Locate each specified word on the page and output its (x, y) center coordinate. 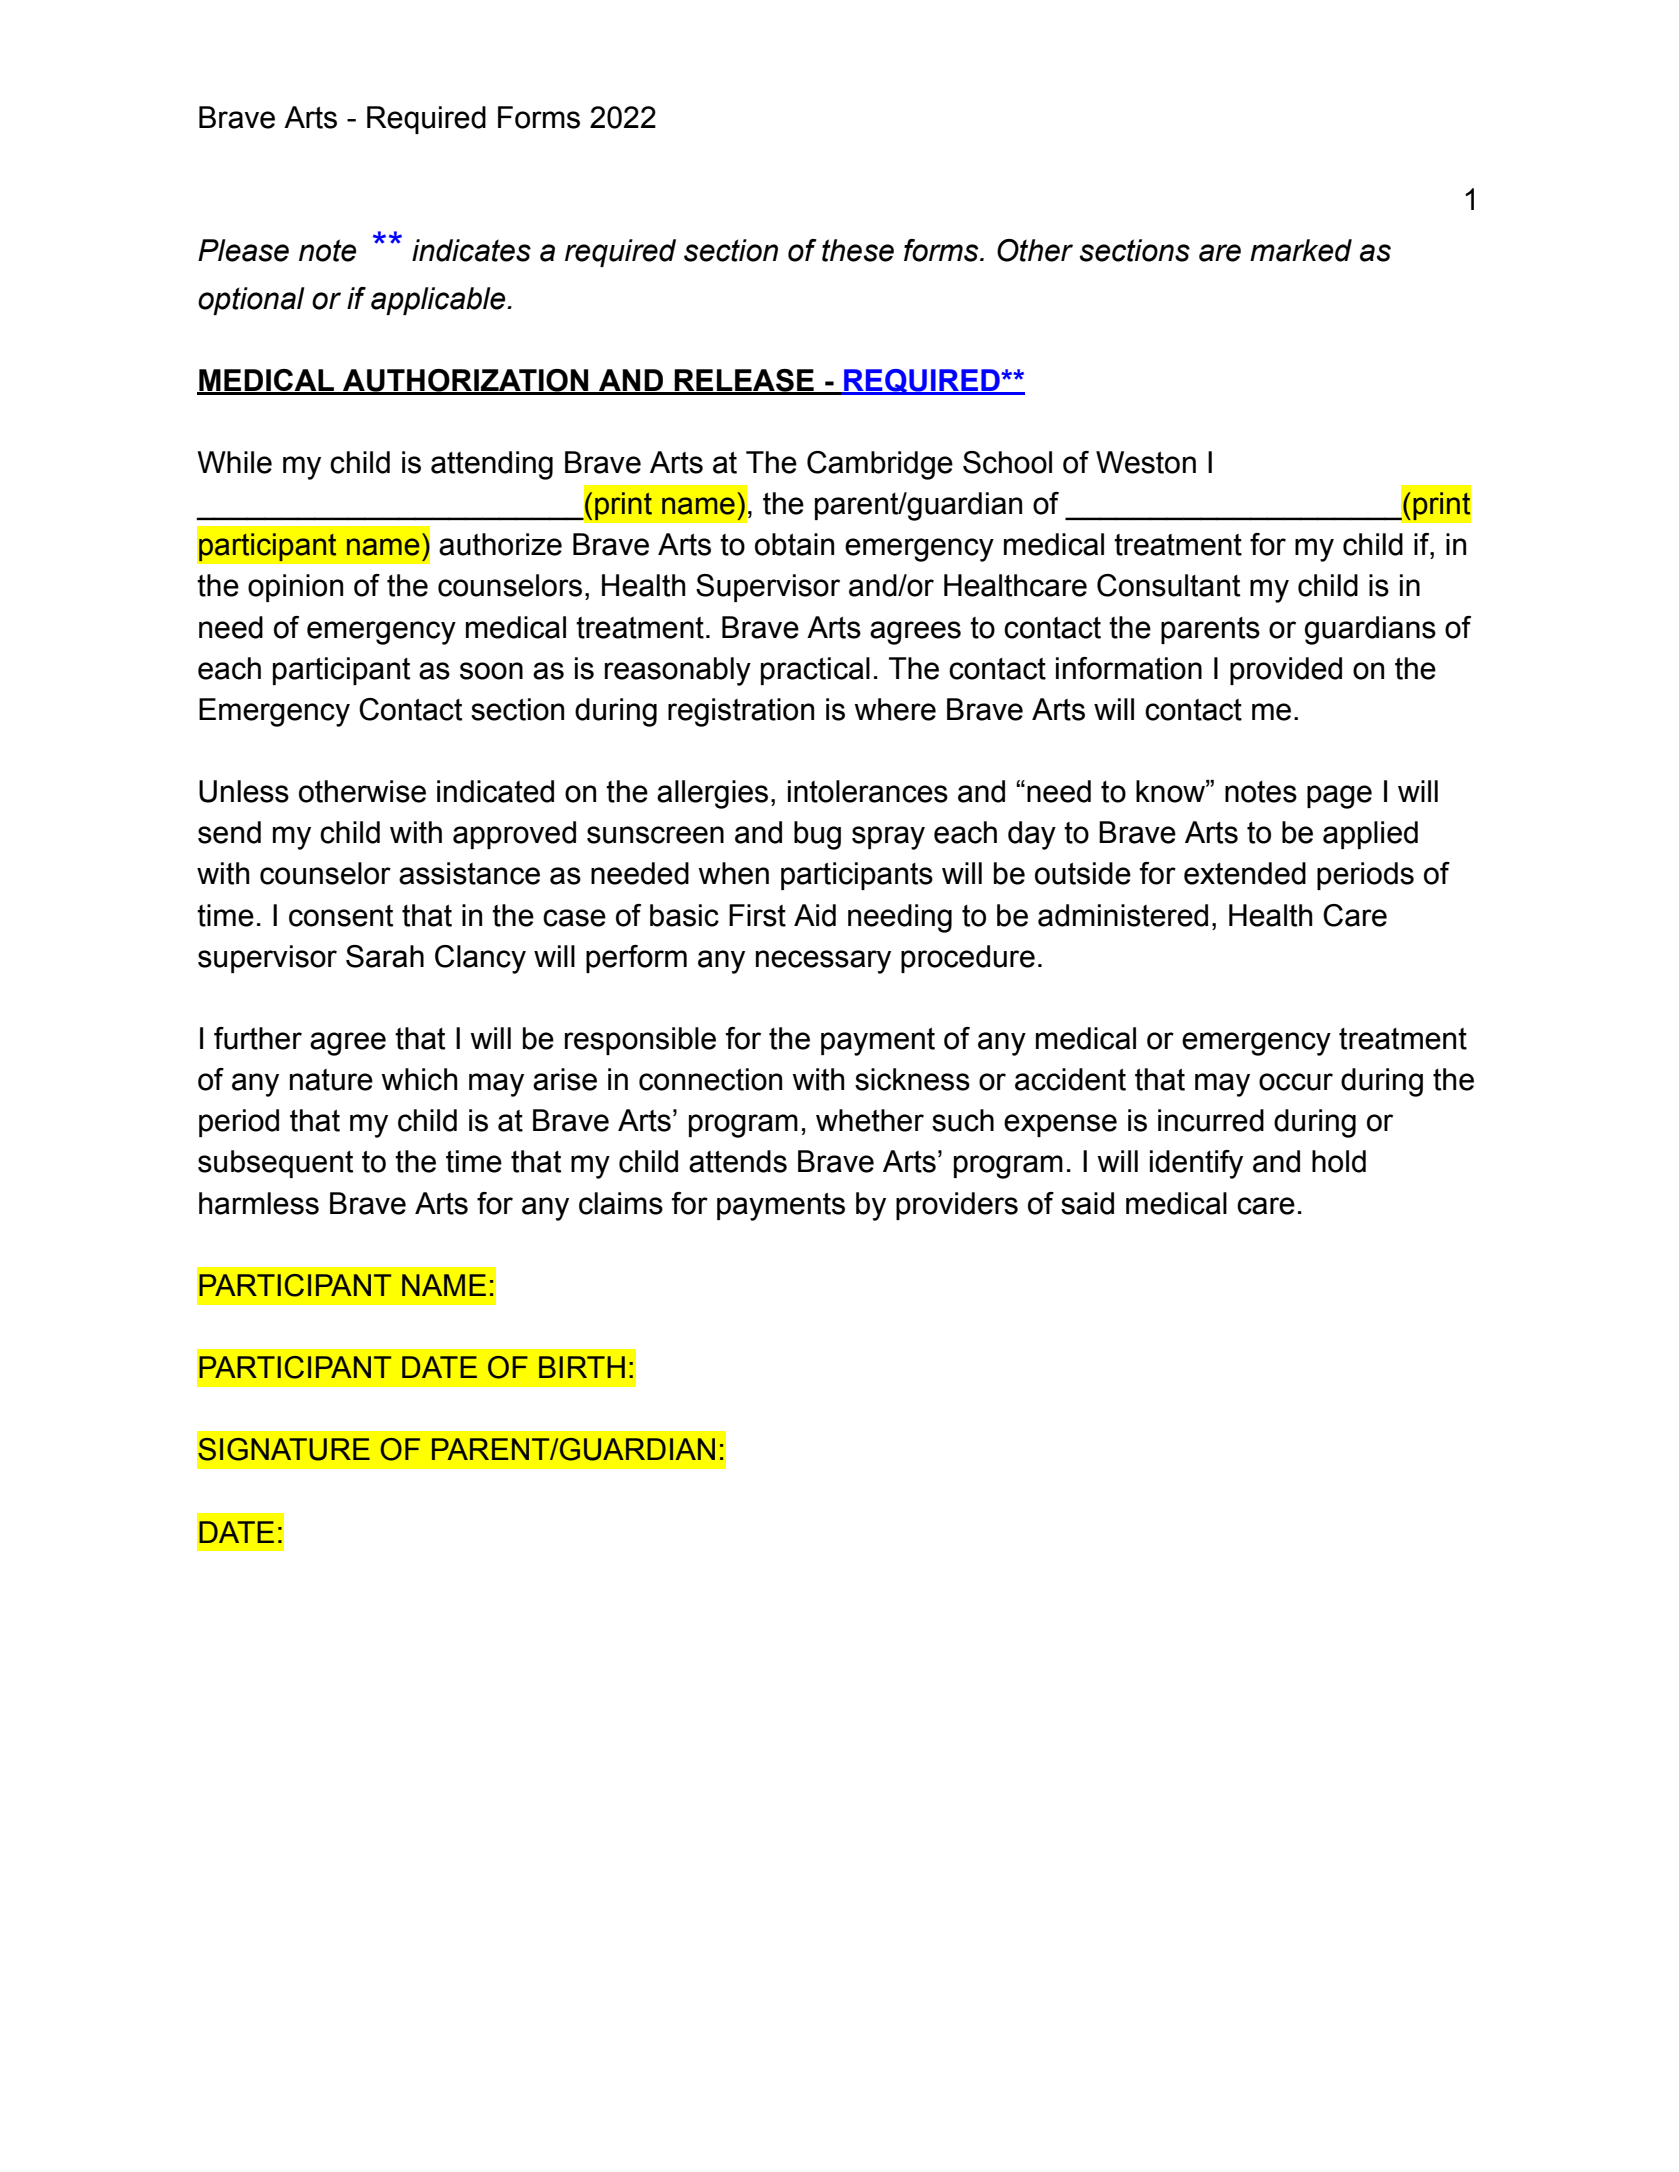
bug (817, 835)
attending (492, 465)
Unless (244, 791)
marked (1301, 250)
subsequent (275, 1164)
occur (1296, 1082)
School (1007, 462)
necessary (823, 962)
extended (1245, 873)
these (858, 250)
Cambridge (880, 465)
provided (1286, 671)
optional (251, 301)
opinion (295, 588)
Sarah (385, 956)
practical (815, 671)
